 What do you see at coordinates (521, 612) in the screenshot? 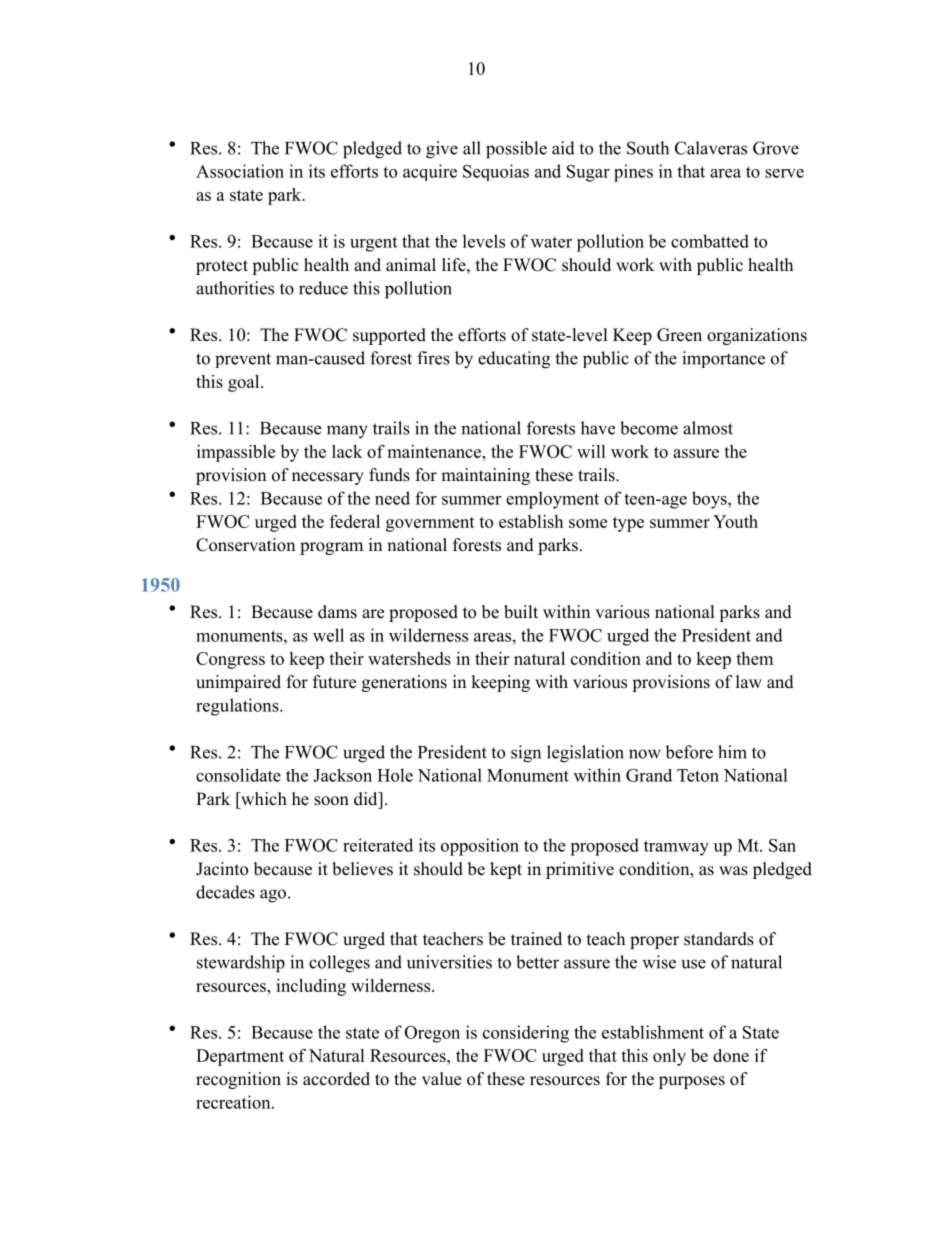
I see `built` at bounding box center [521, 612].
